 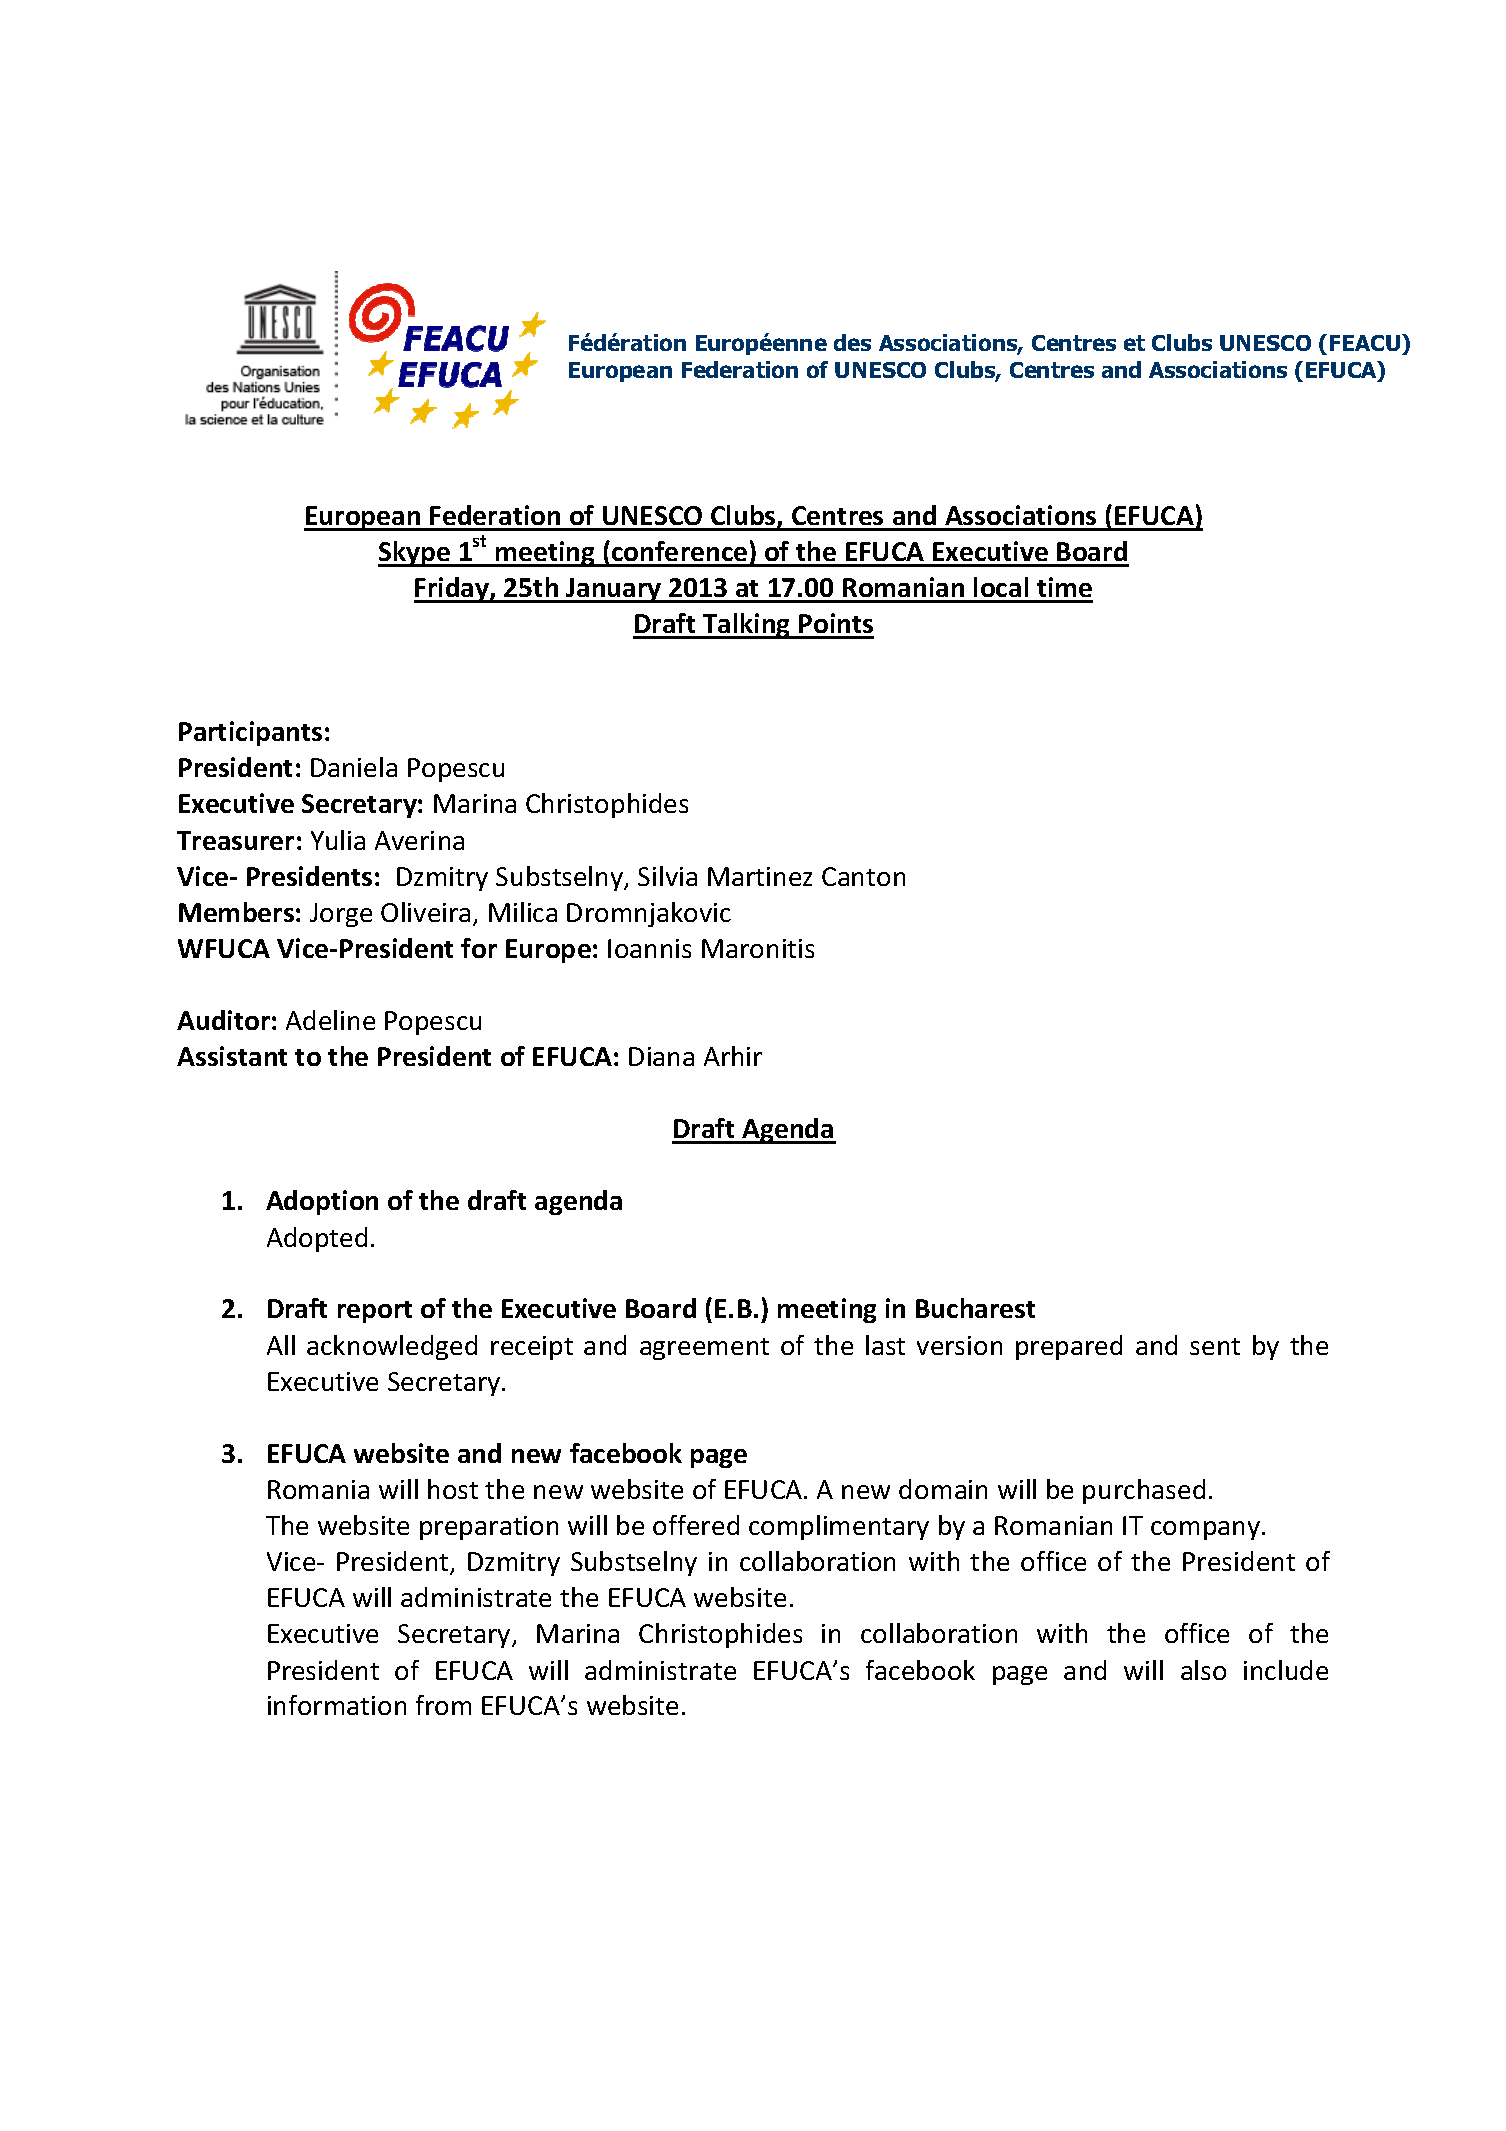 I want to click on January, so click(x=614, y=590).
